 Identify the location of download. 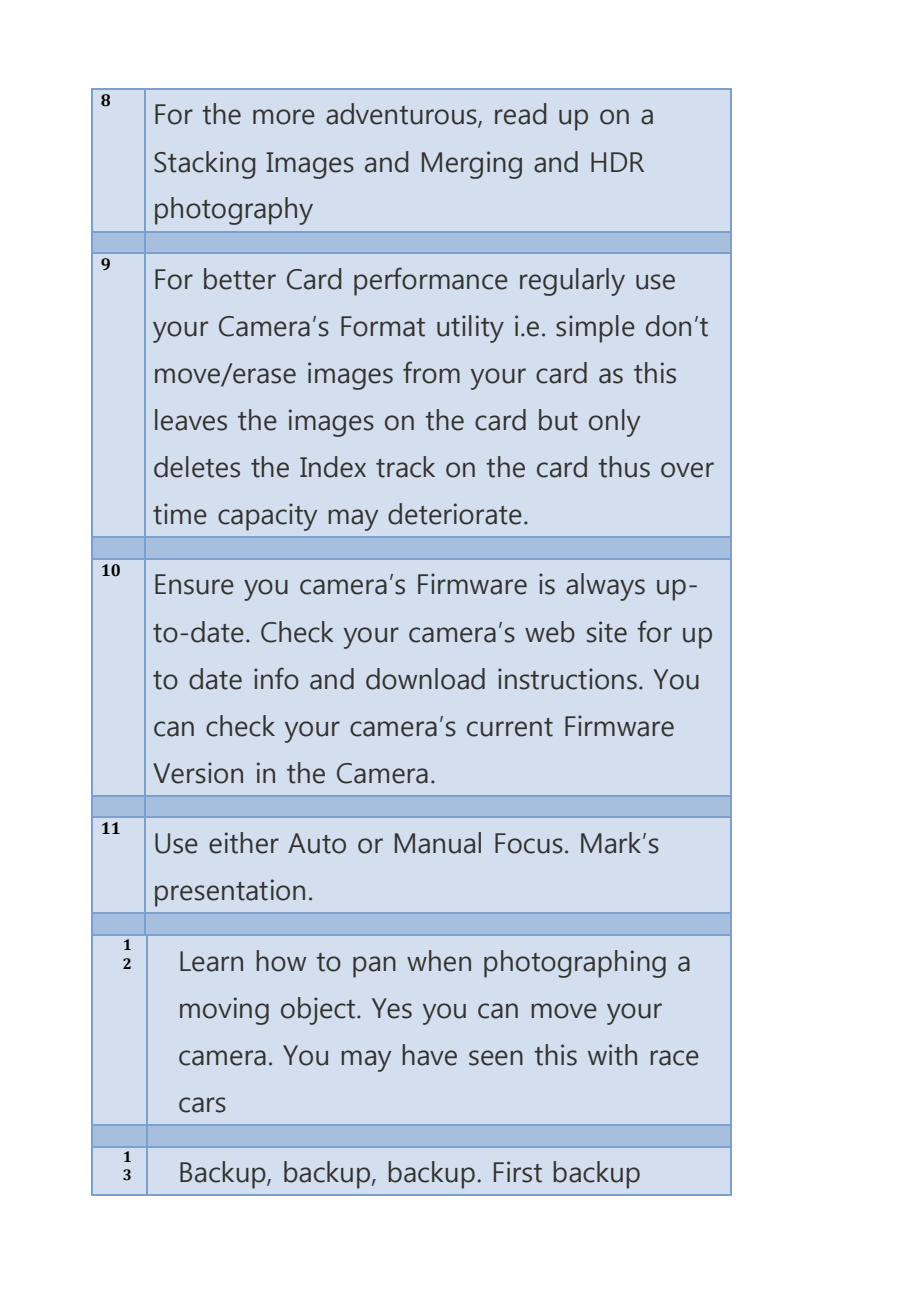
(425, 679).
